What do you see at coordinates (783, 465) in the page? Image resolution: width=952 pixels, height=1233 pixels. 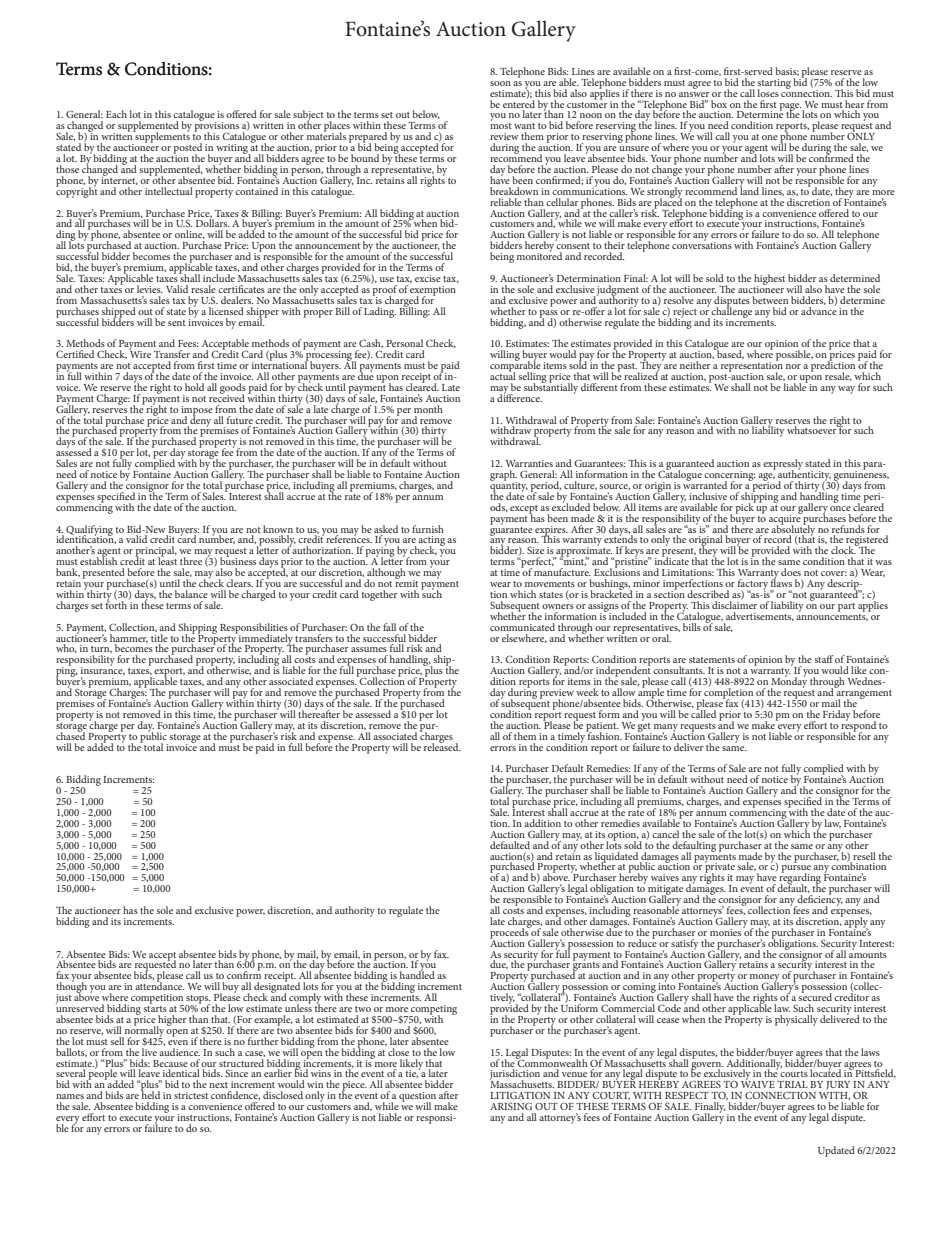 I see `expressly` at bounding box center [783, 465].
